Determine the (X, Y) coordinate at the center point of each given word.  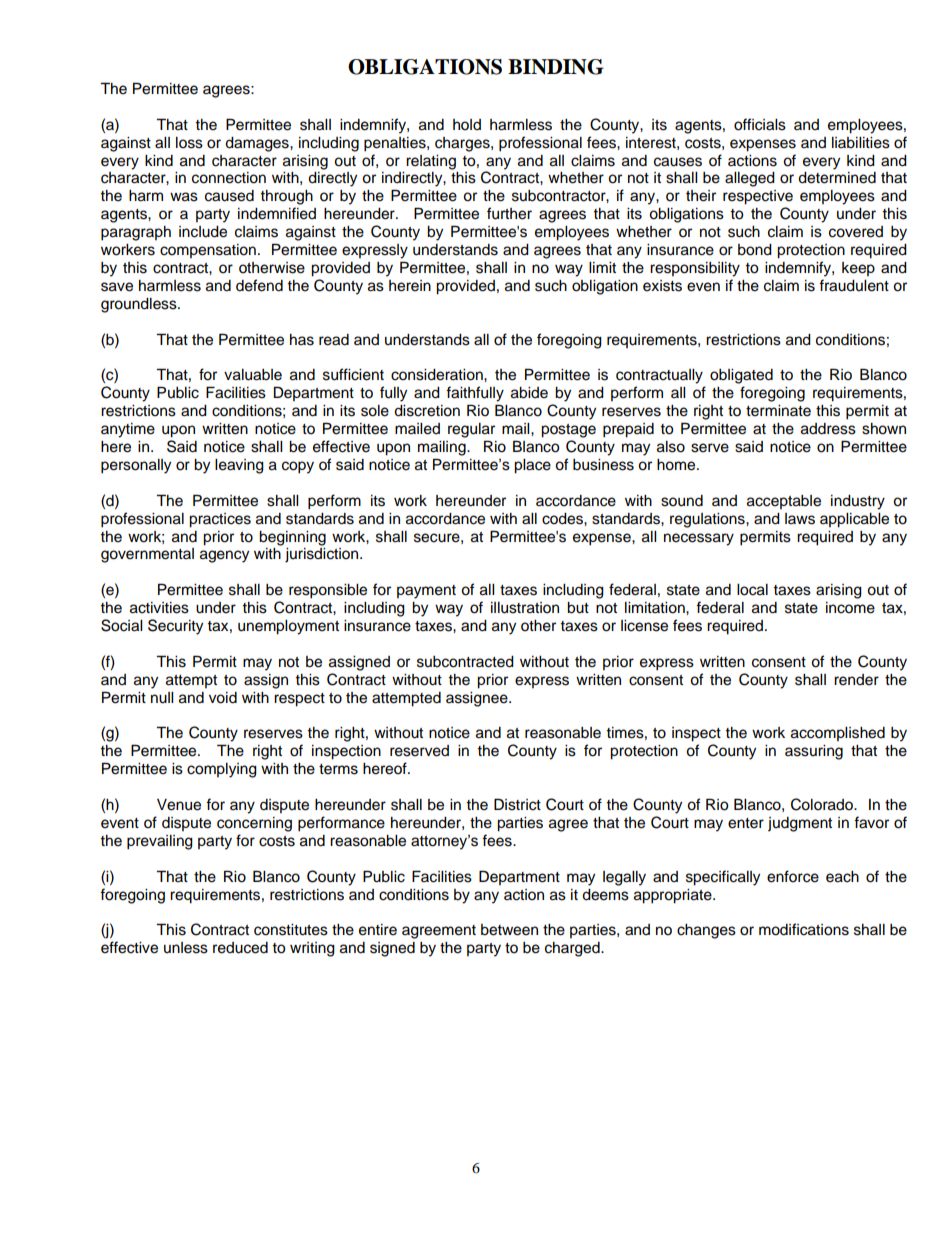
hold (467, 125)
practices (220, 520)
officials (760, 124)
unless (186, 948)
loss (189, 143)
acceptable (784, 502)
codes (563, 519)
